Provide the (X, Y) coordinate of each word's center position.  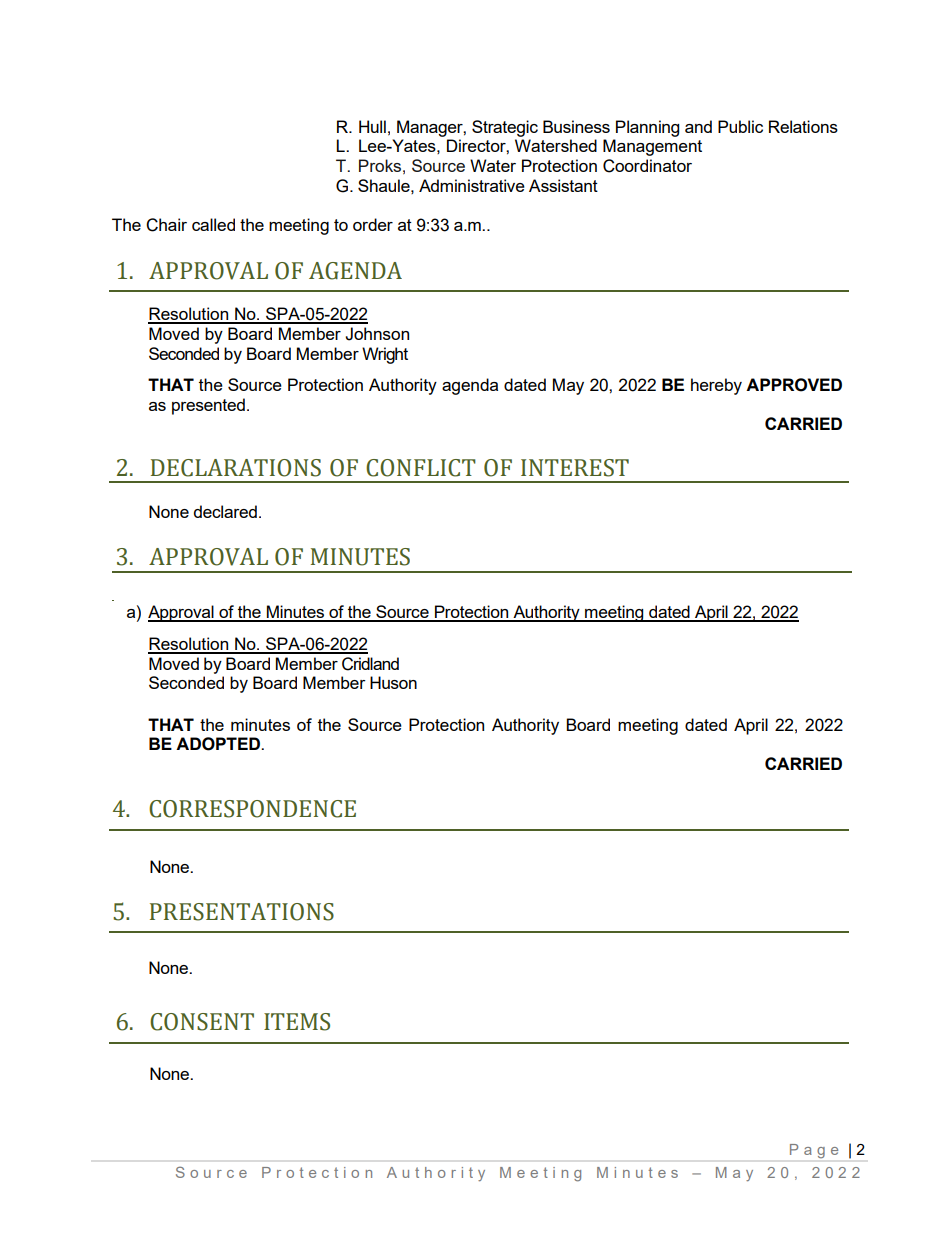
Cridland (370, 664)
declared (225, 511)
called (213, 224)
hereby (716, 386)
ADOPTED (219, 744)
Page (814, 1151)
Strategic (505, 128)
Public (740, 126)
